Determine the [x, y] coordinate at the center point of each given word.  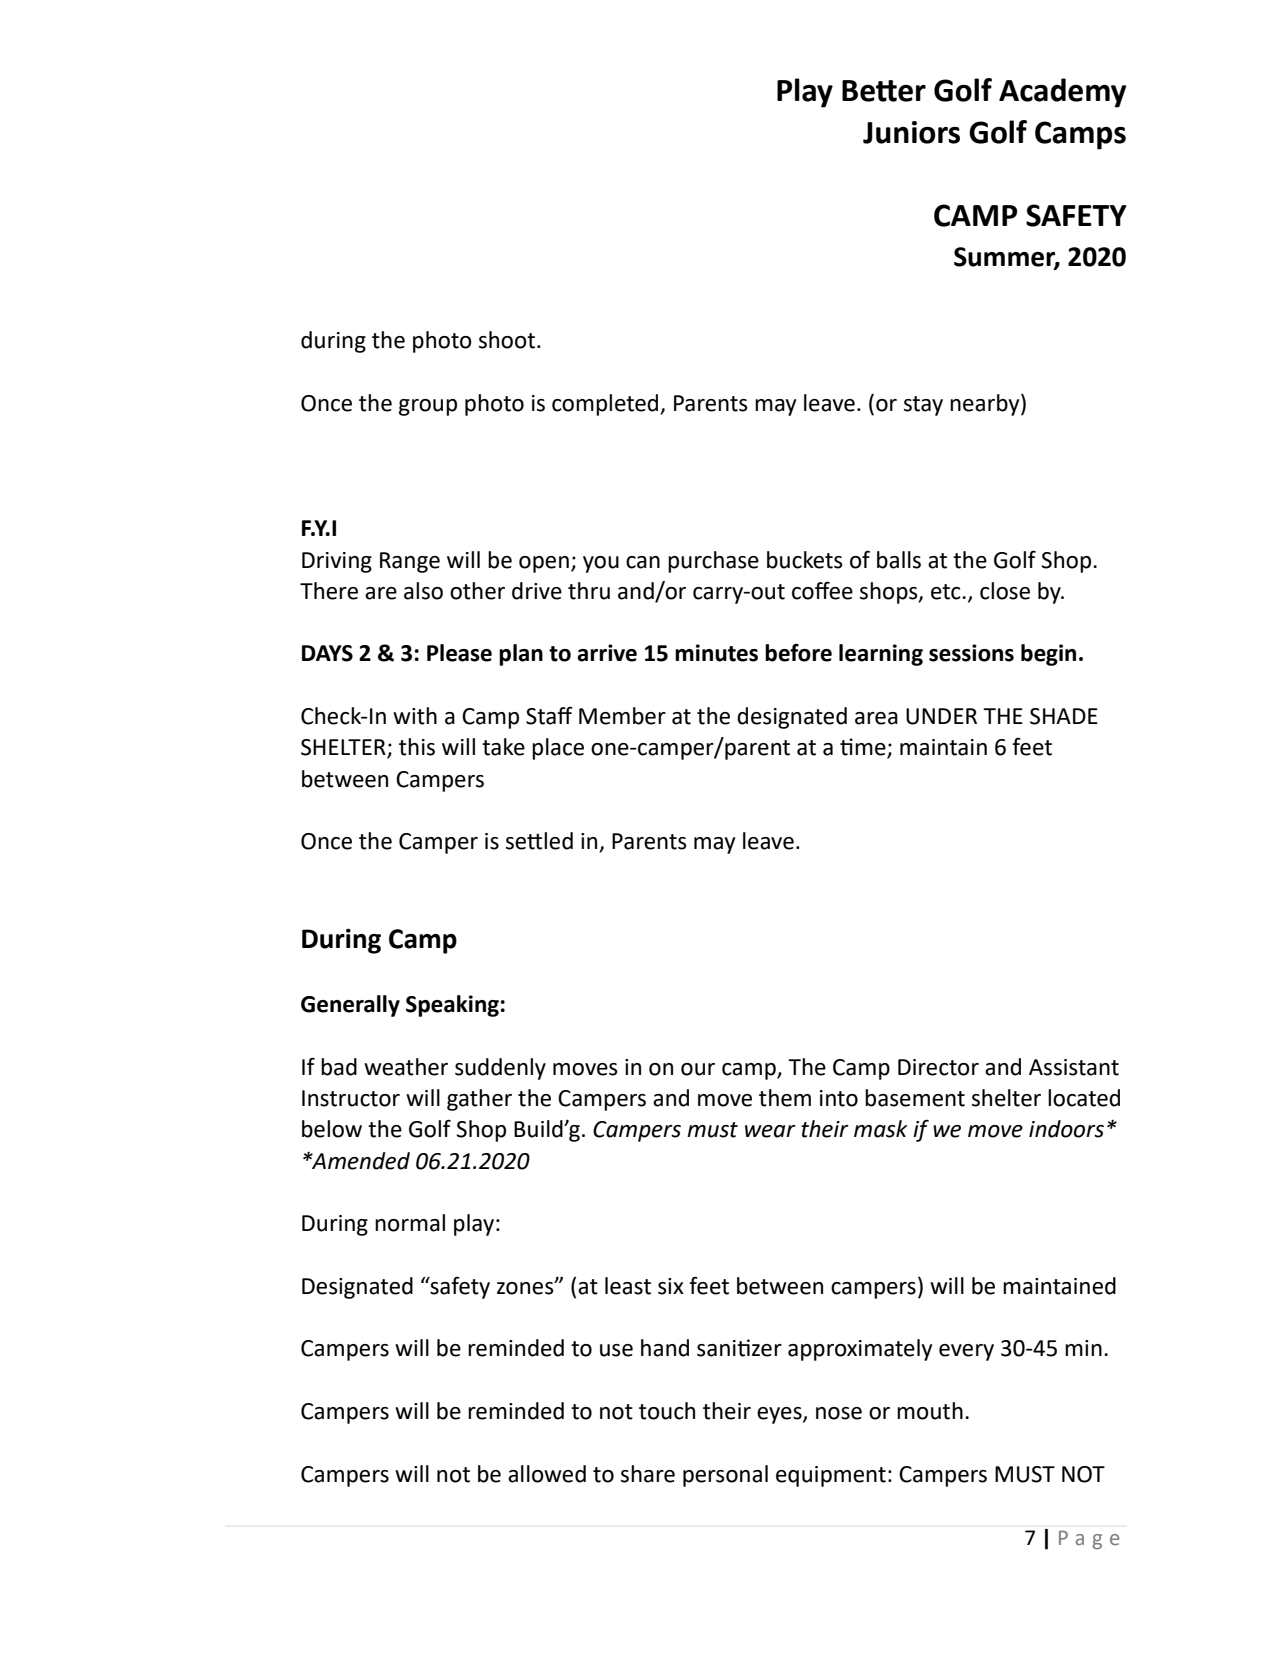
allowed [547, 1474]
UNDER [941, 716]
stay [923, 406]
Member [622, 716]
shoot [507, 340]
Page [1089, 1539]
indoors [1066, 1129]
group [428, 407]
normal [410, 1223]
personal [725, 1476]
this [417, 747]
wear [770, 1131]
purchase [713, 562]
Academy [1062, 93]
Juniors [911, 132]
